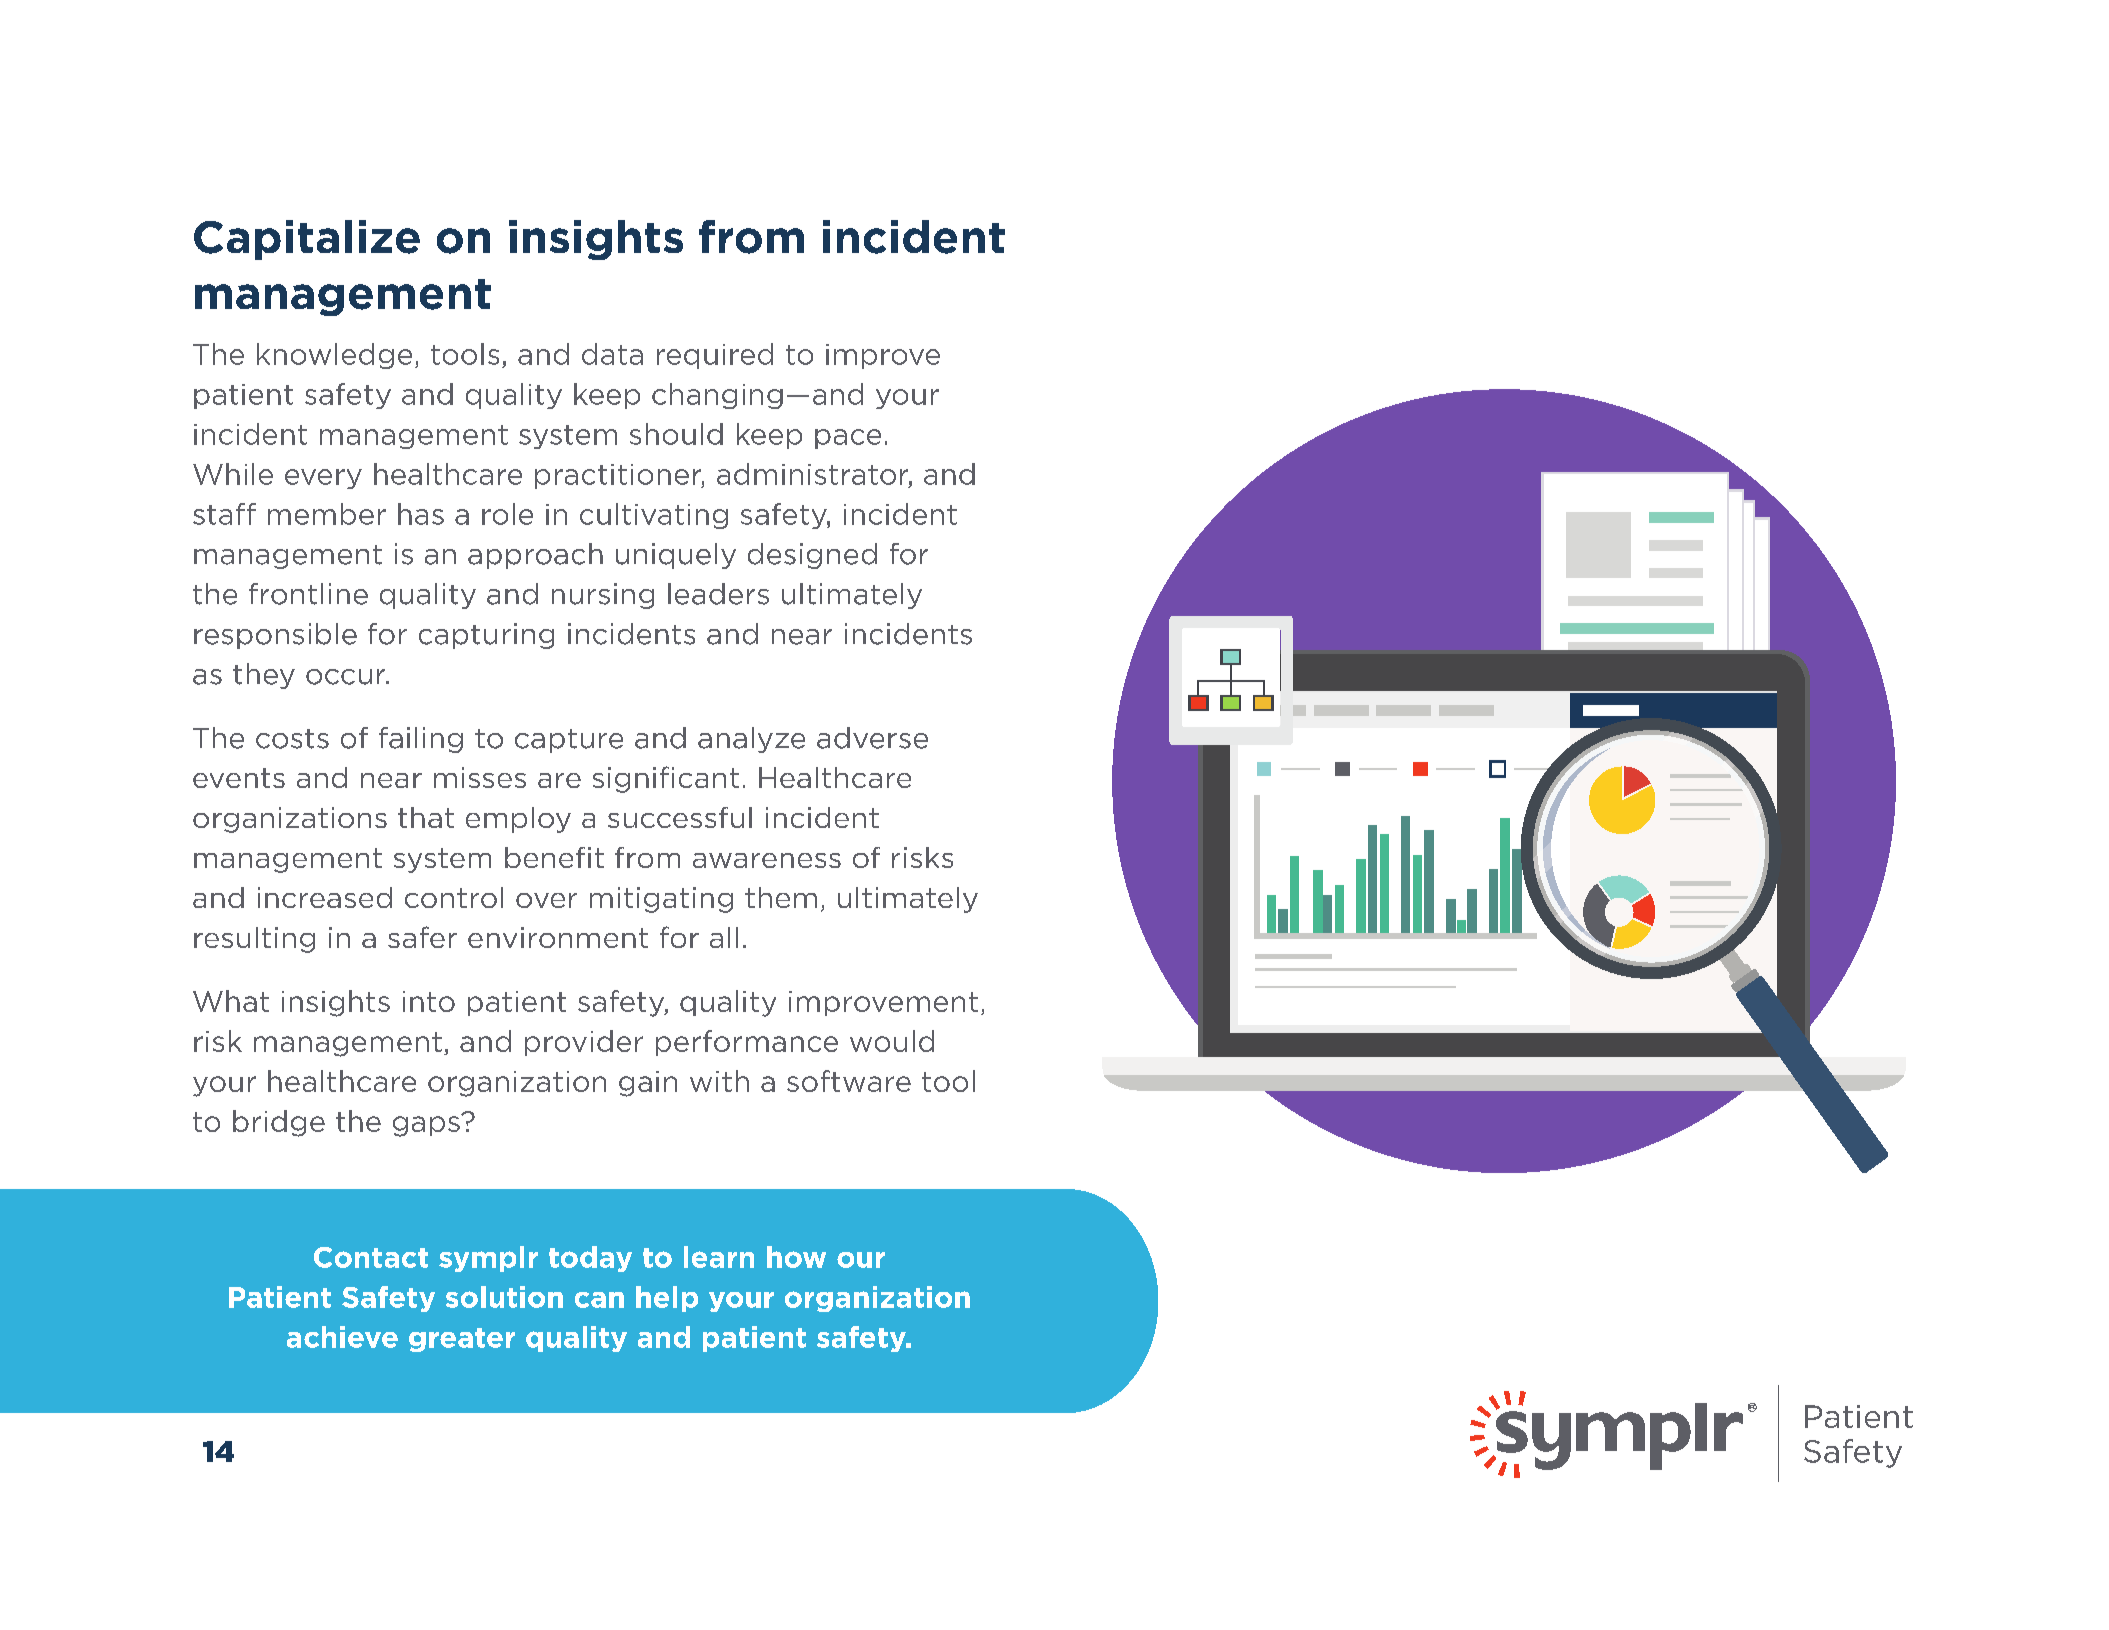 This screenshot has height=1630, width=2109. I want to click on designed, so click(812, 556).
